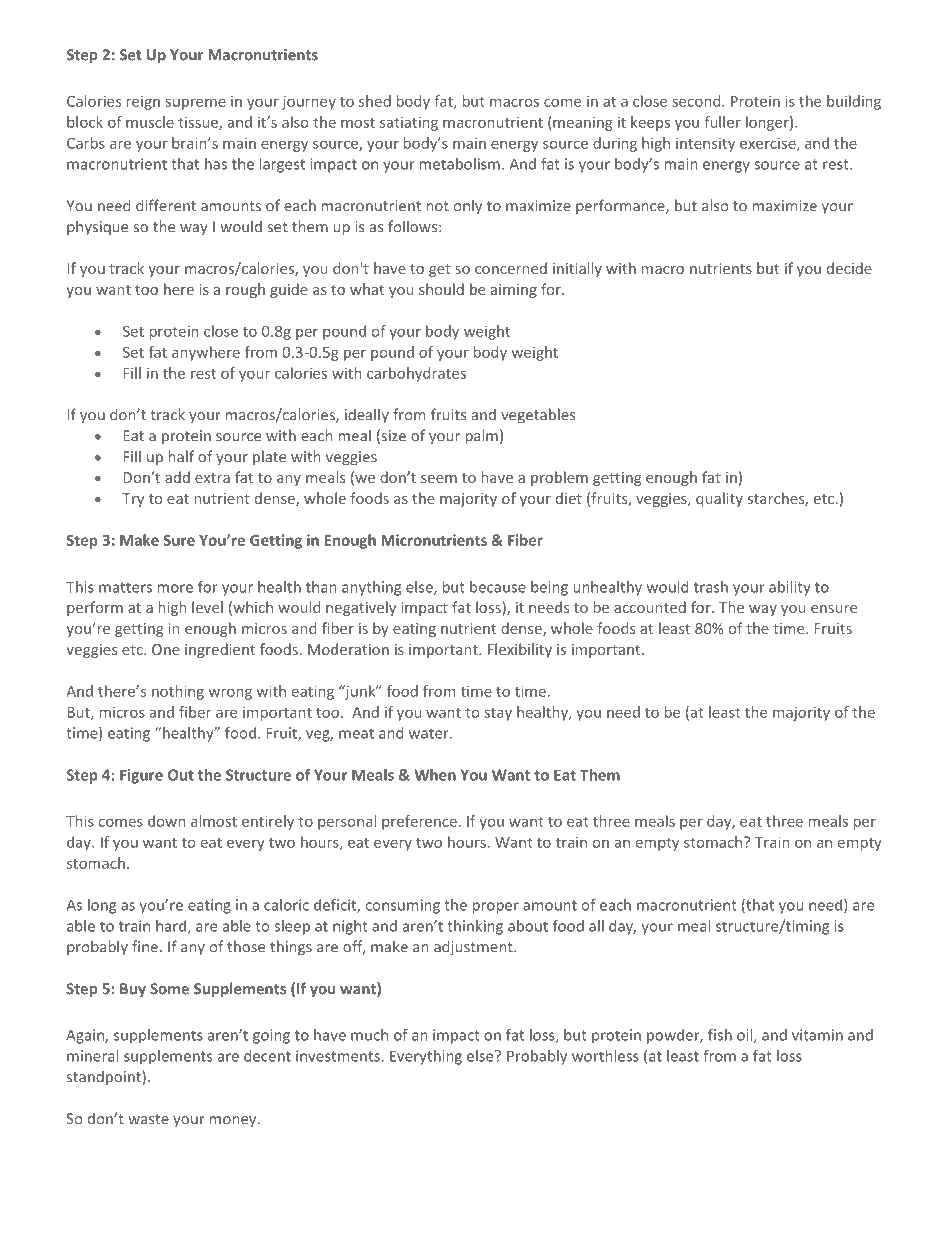 The width and height of the screenshot is (952, 1233). I want to click on fuller, so click(722, 122).
